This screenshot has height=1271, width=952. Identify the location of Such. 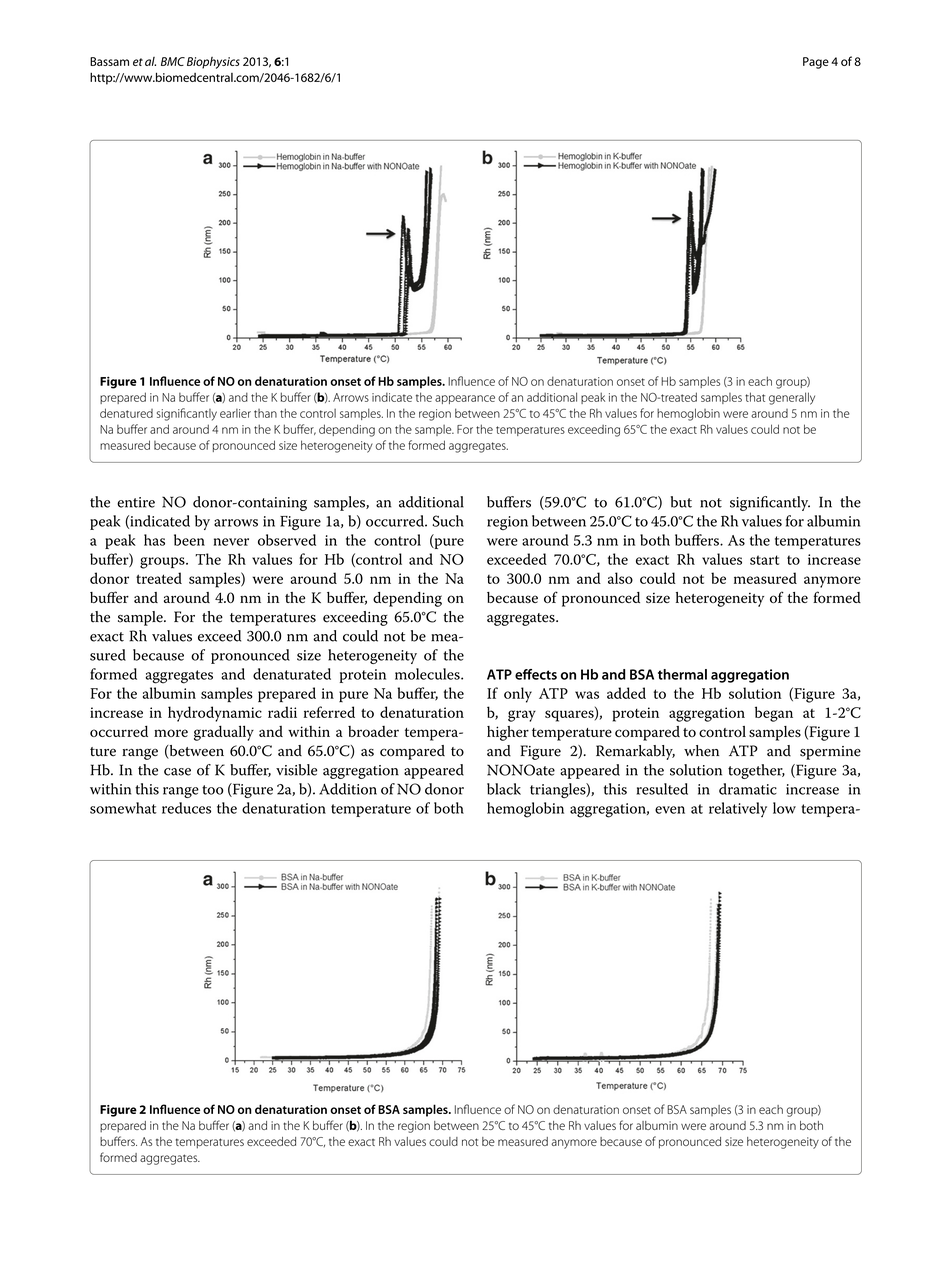
(448, 521).
